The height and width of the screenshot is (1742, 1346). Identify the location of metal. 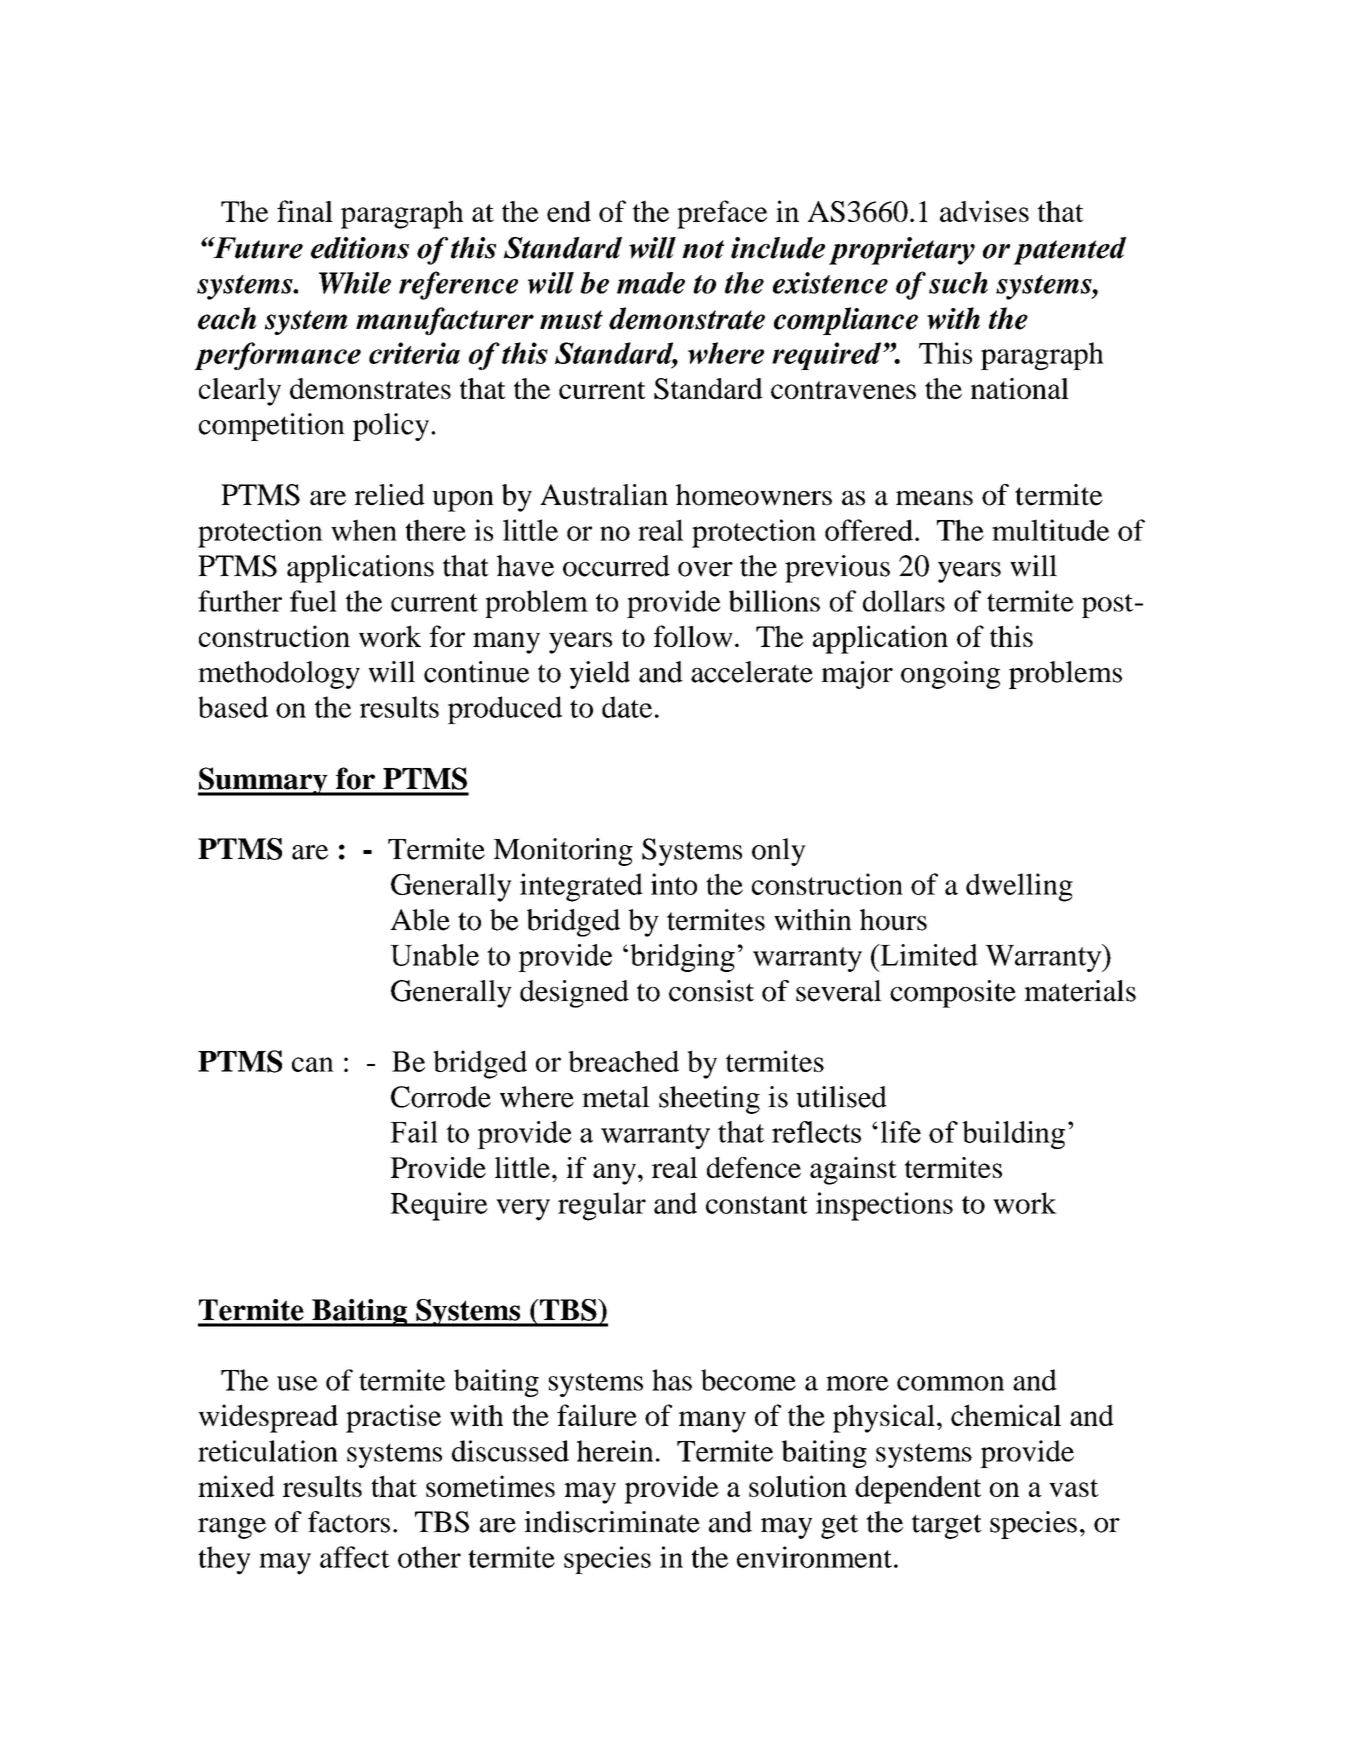
(616, 1097).
